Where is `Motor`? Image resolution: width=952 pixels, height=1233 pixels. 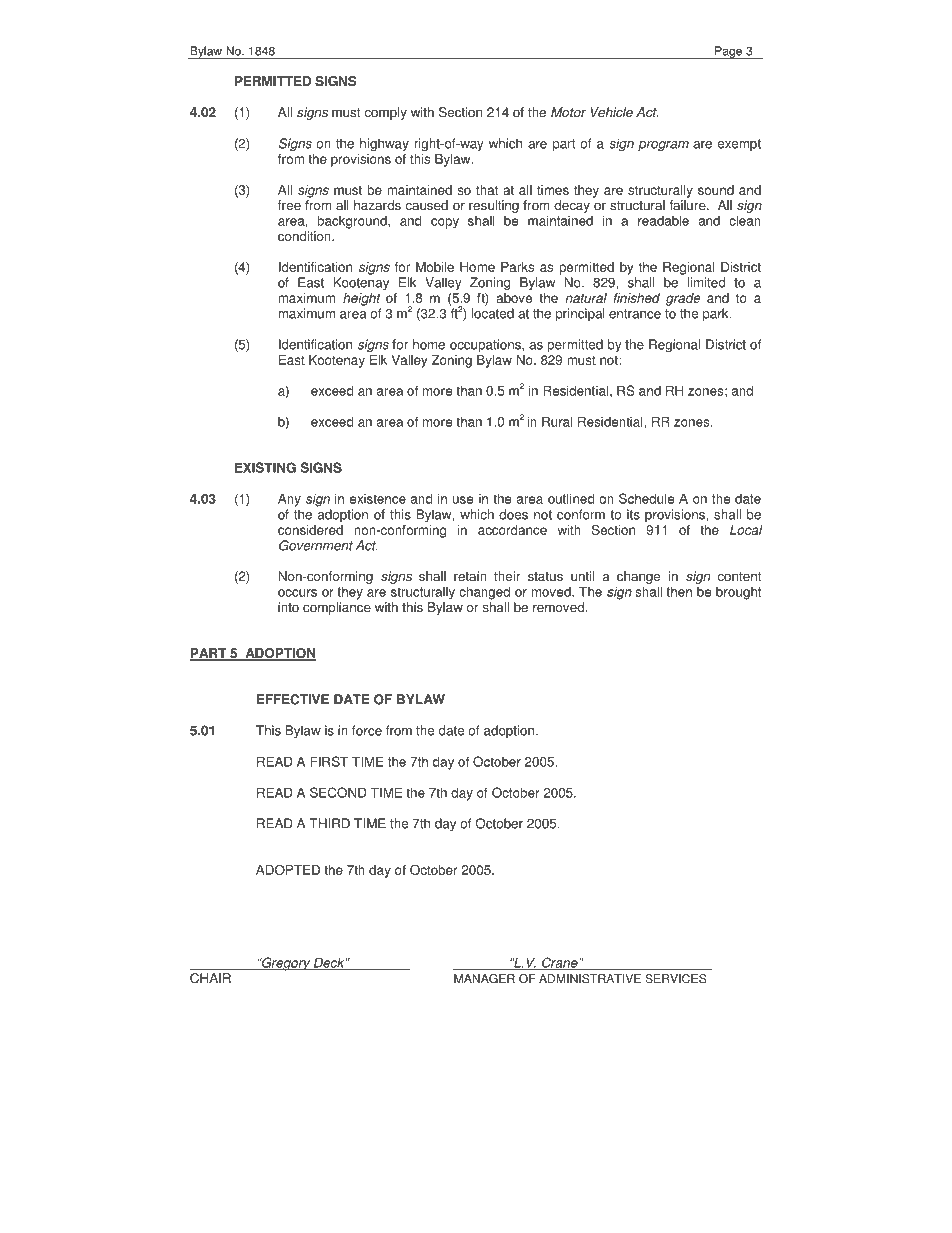
Motor is located at coordinates (568, 112).
